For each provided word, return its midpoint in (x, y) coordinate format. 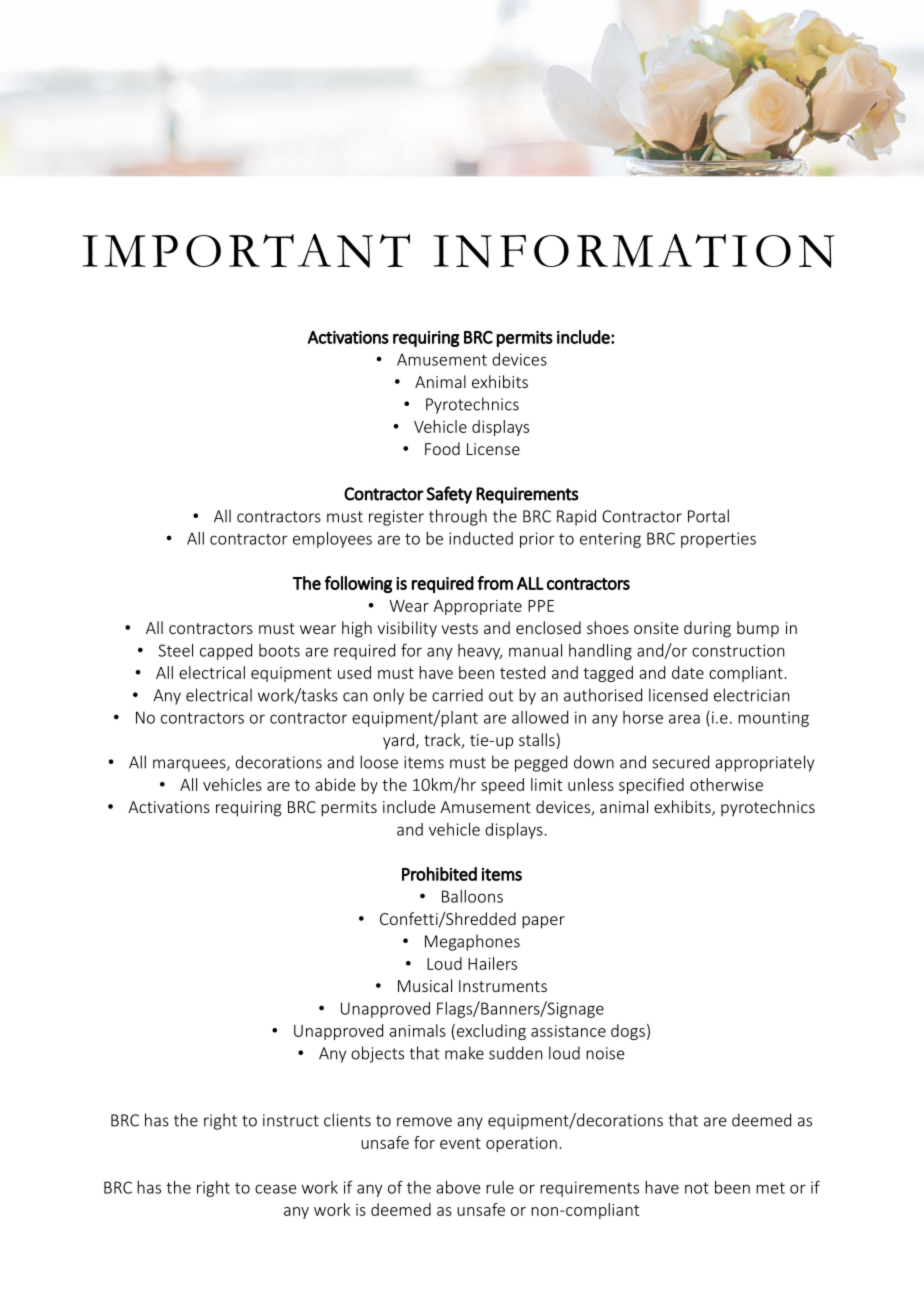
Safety (449, 495)
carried (457, 695)
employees (332, 540)
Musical (425, 985)
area (684, 719)
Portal (708, 516)
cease (276, 1189)
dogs (628, 1032)
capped (226, 652)
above (458, 1187)
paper (543, 922)
